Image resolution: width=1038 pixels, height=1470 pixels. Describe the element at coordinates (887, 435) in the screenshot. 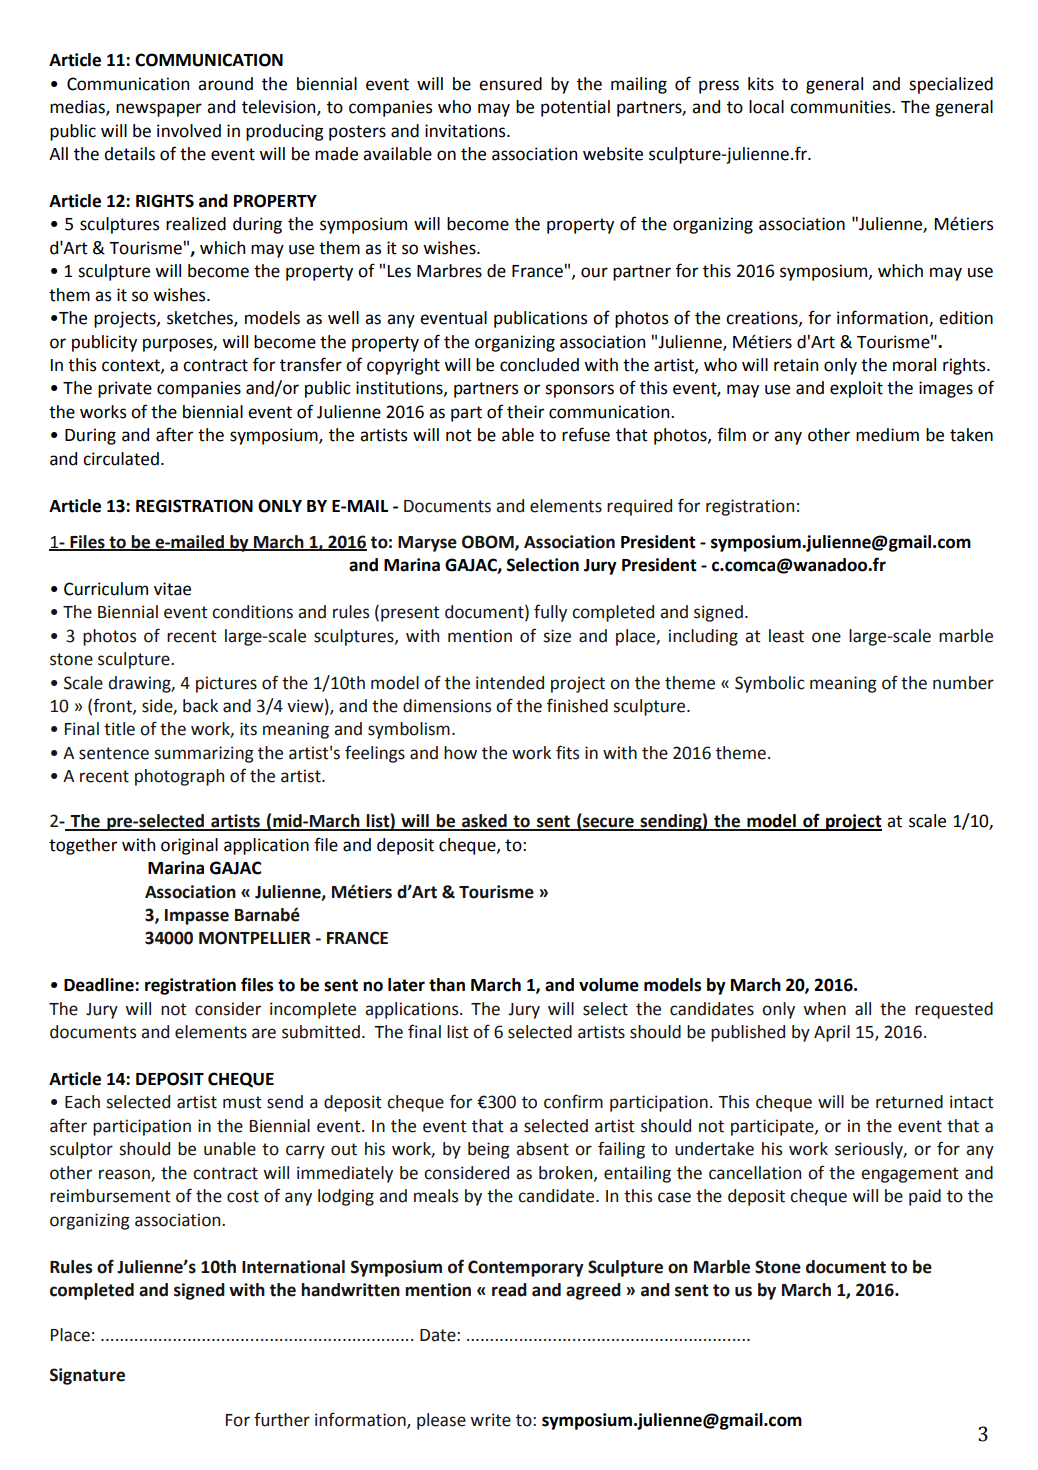

I see `medium` at that location.
